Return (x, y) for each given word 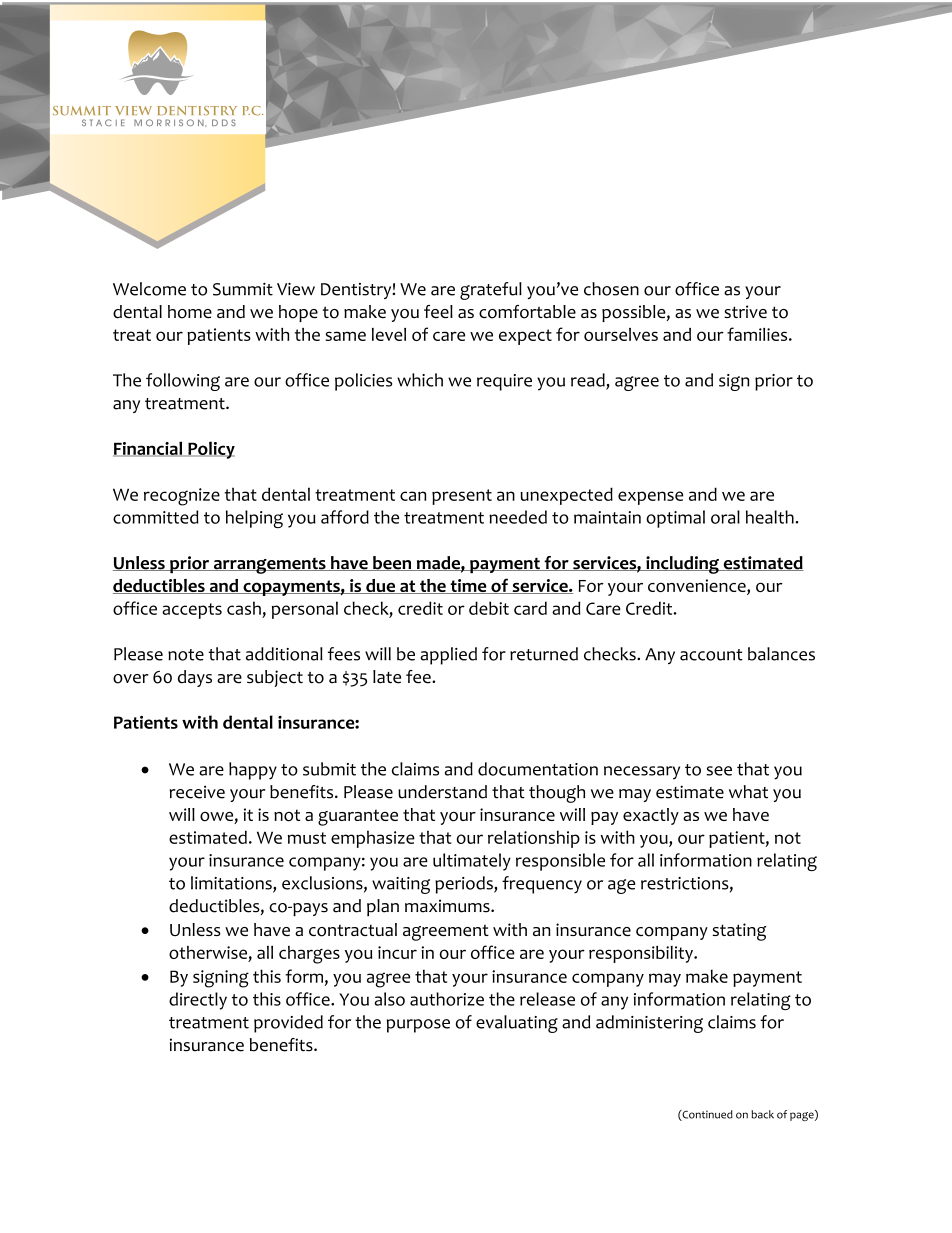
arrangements (270, 566)
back (762, 1114)
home (190, 312)
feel (438, 312)
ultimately (472, 862)
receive (197, 792)
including (682, 565)
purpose (418, 1026)
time (468, 586)
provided (288, 1024)
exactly (651, 816)
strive (745, 311)
